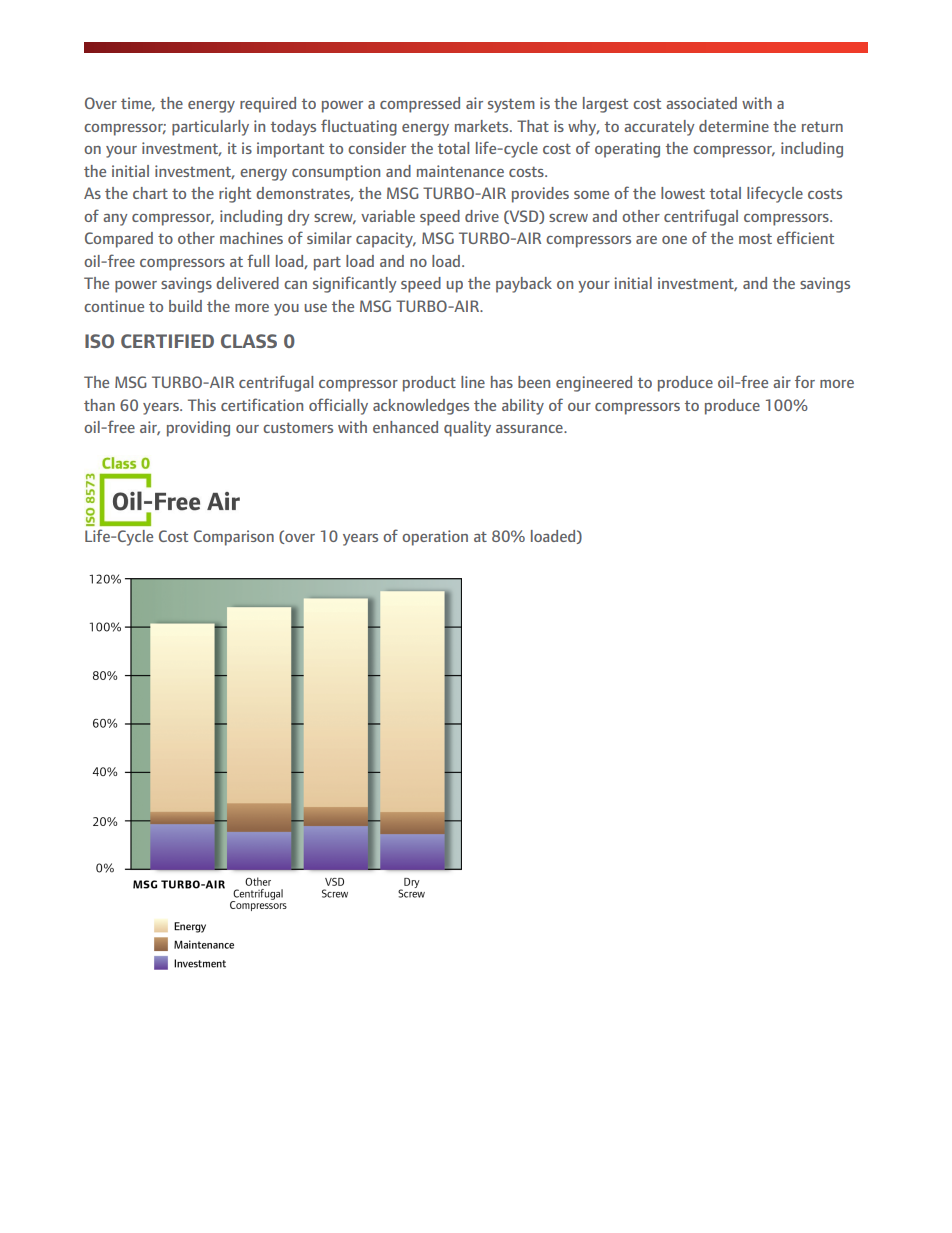 This document has width=952, height=1233. Describe the element at coordinates (805, 381) in the document. I see `for` at that location.
